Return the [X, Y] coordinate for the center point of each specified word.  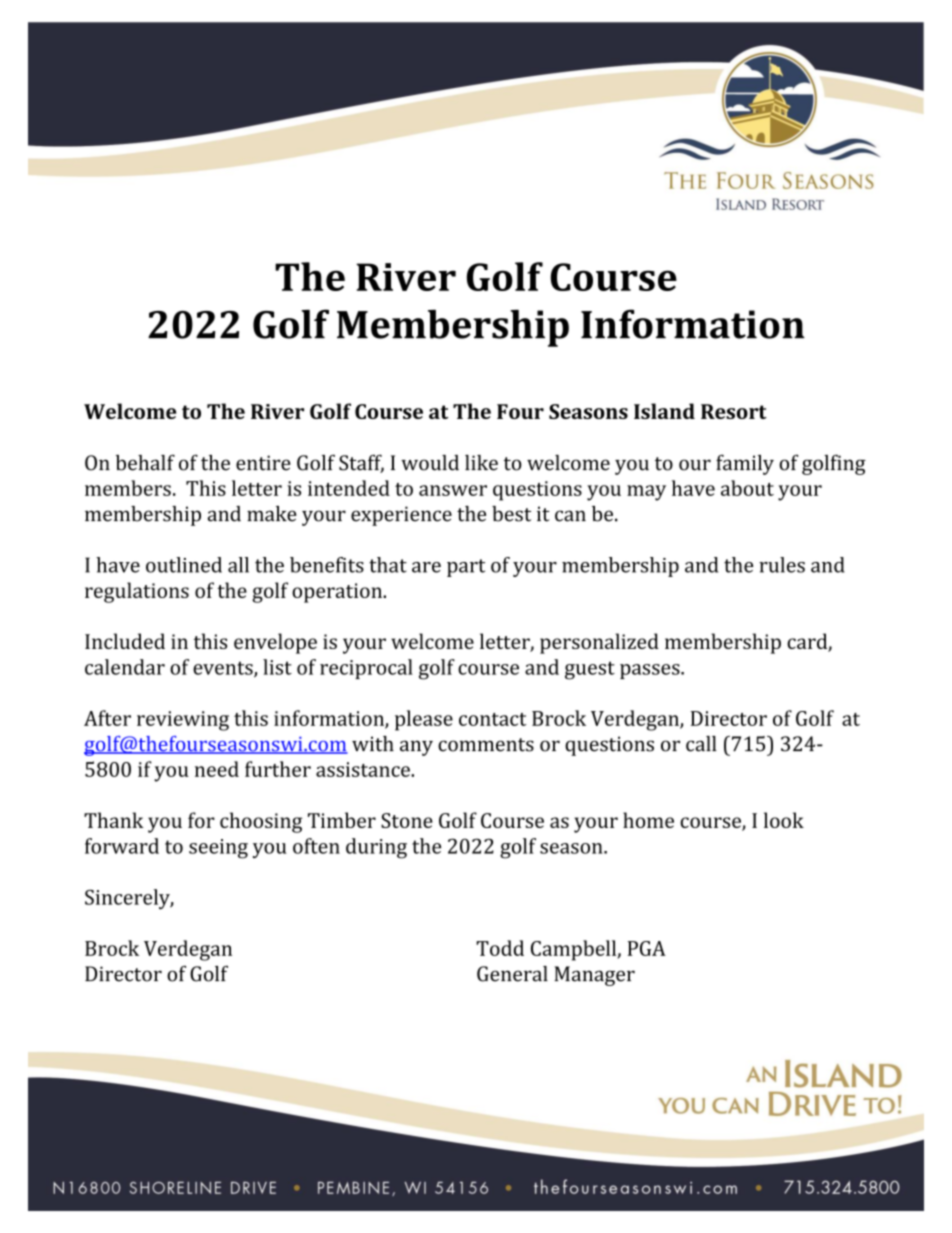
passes [651, 671]
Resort [734, 411]
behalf [145, 462]
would [430, 463]
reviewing [183, 721]
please [424, 720]
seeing [218, 849]
